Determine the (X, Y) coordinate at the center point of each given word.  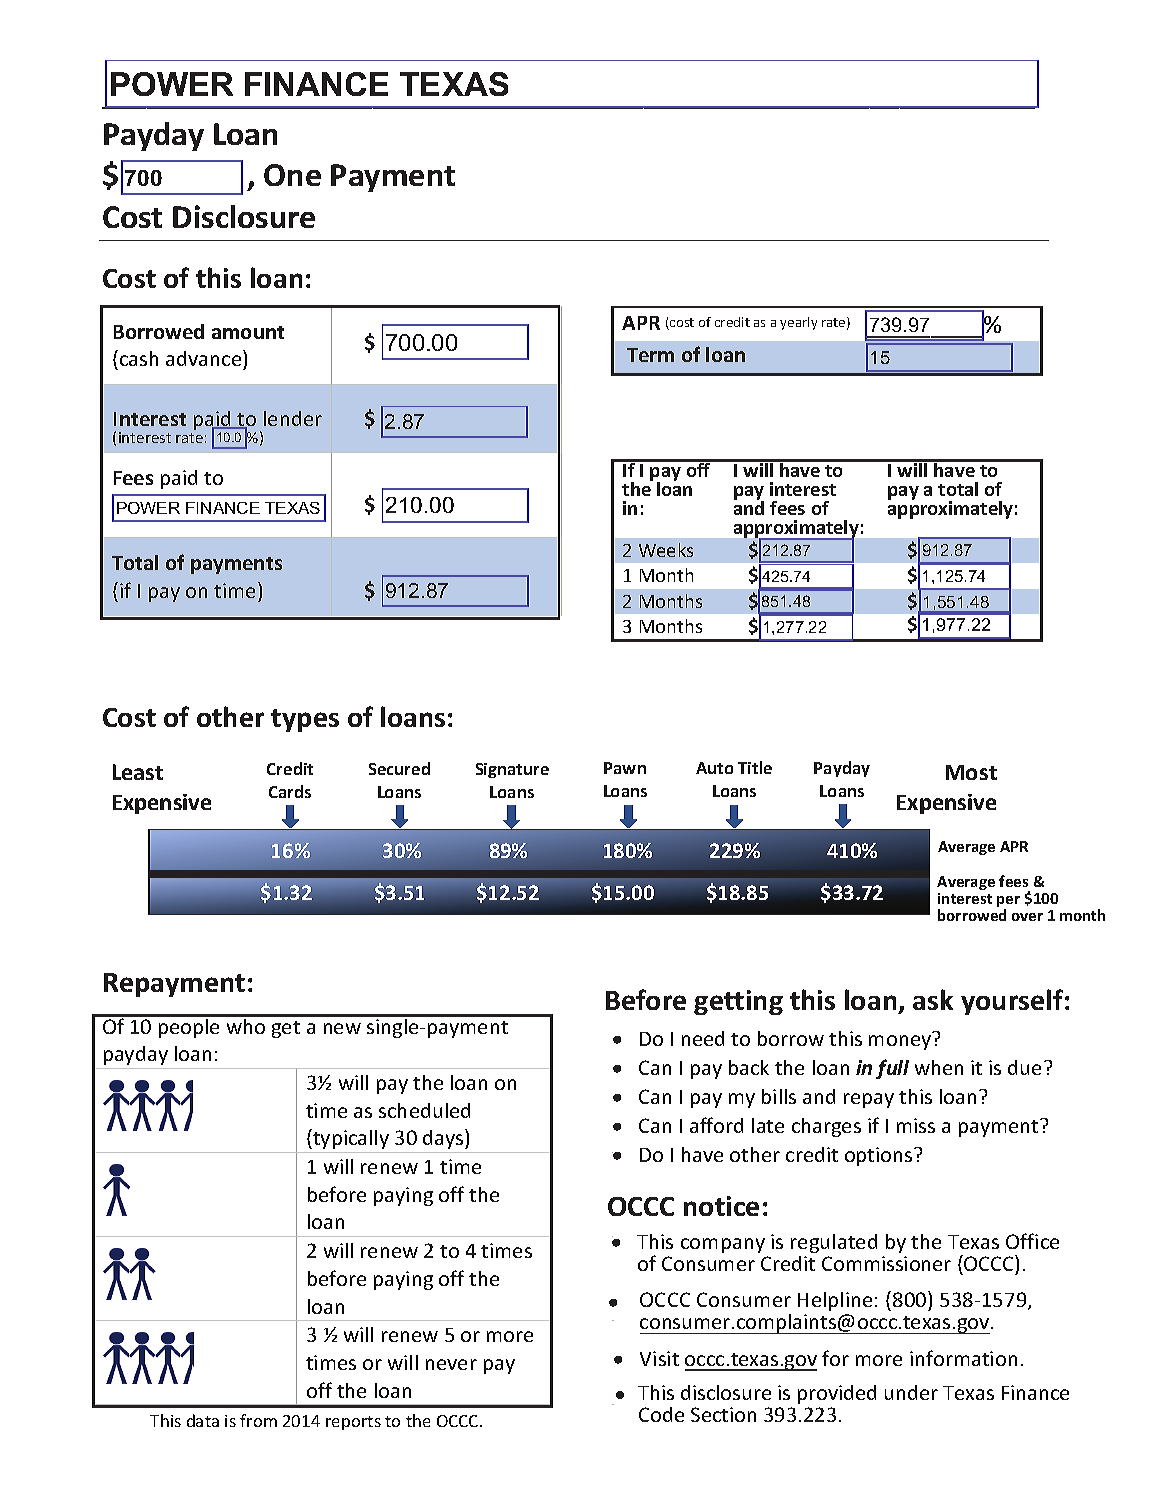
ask (933, 999)
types (305, 720)
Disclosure (244, 216)
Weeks (666, 550)
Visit (659, 1358)
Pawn (625, 768)
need (703, 1038)
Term (650, 355)
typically (350, 1139)
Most (971, 772)
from (258, 1420)
